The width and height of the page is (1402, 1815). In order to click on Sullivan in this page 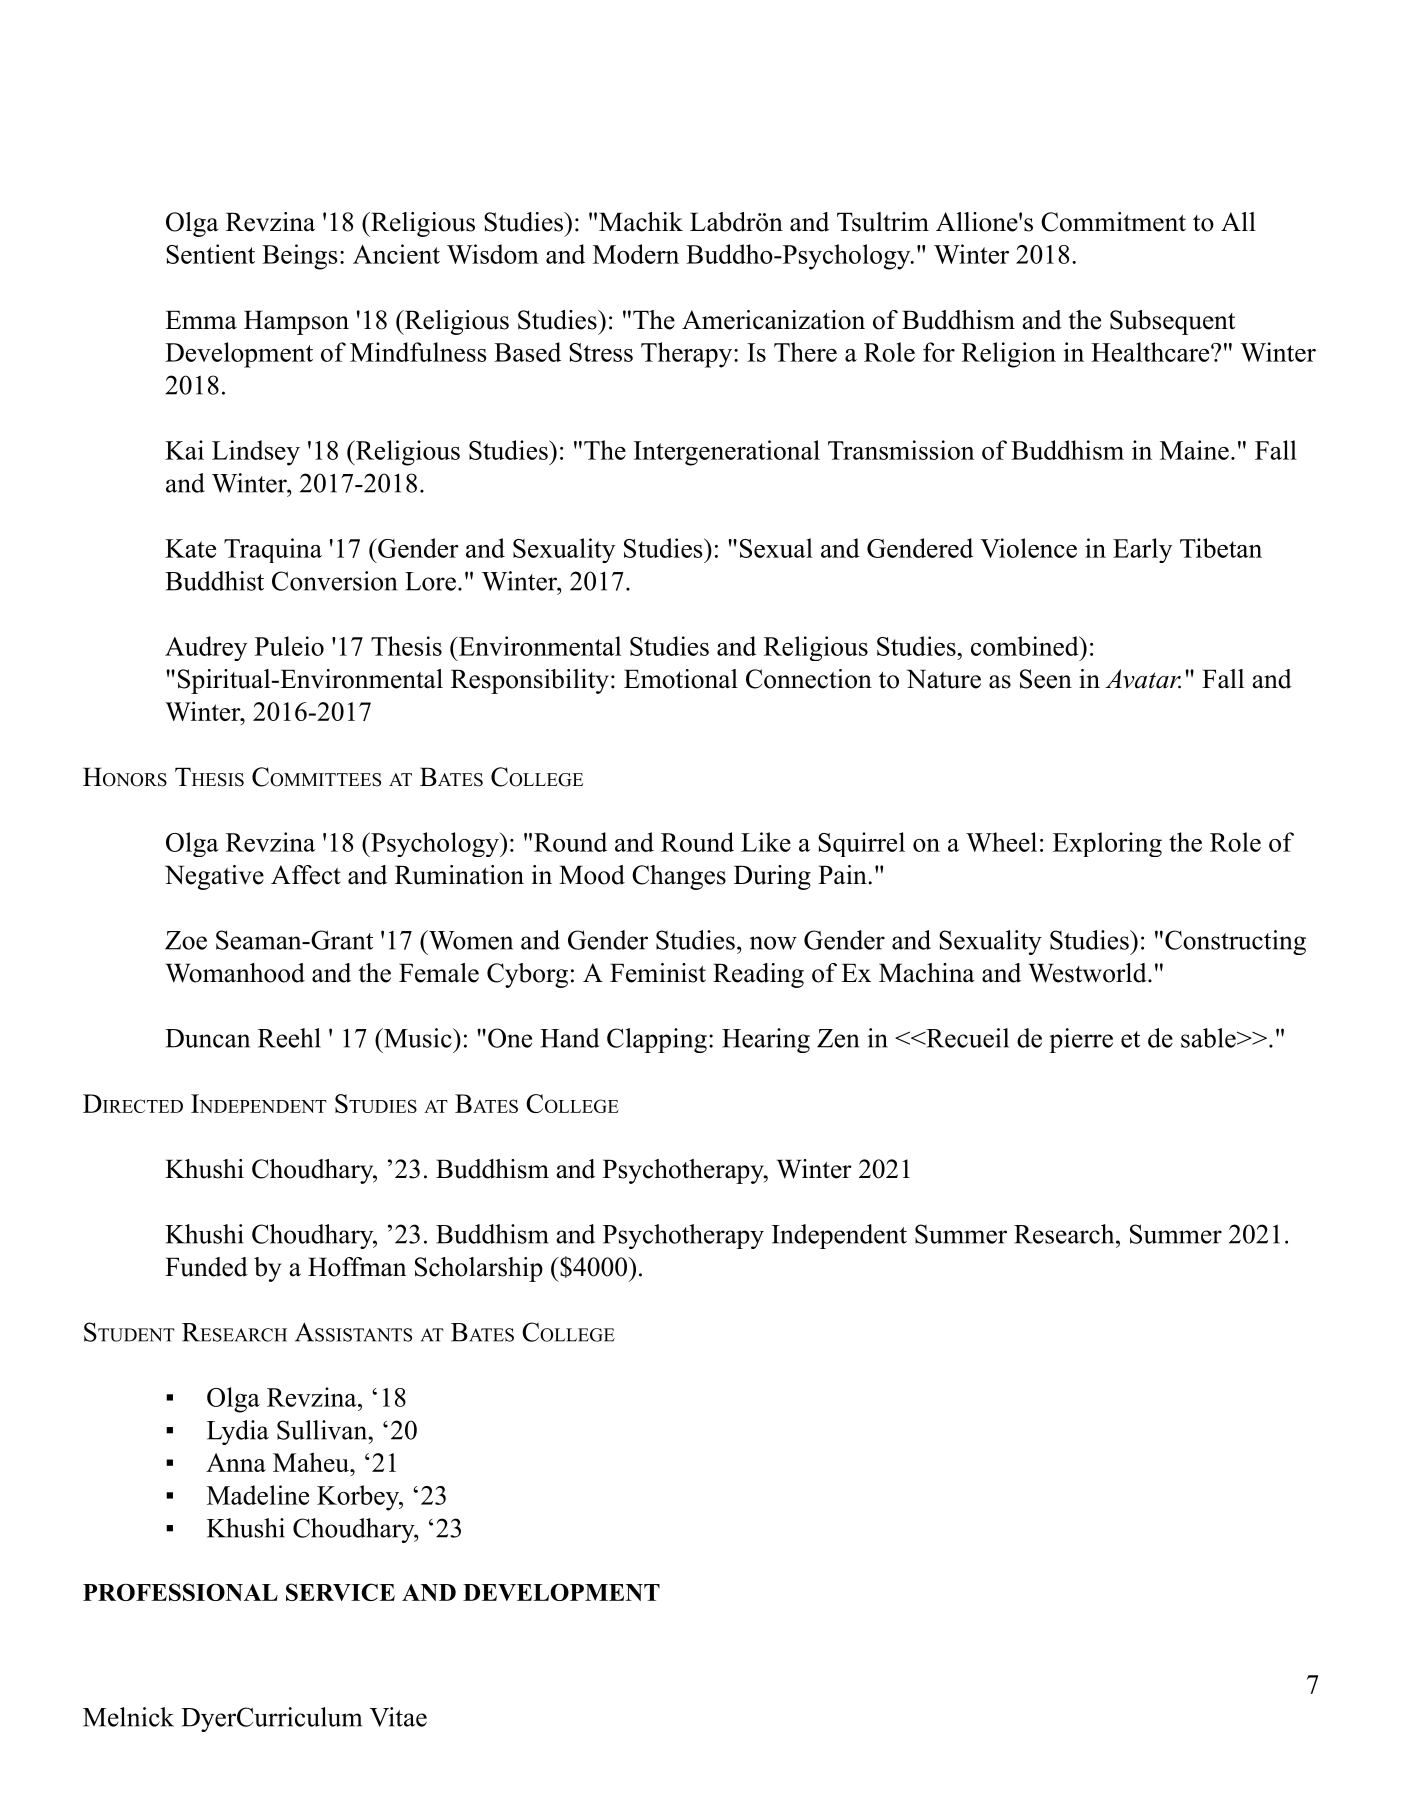, I will do `click(323, 1430)`.
